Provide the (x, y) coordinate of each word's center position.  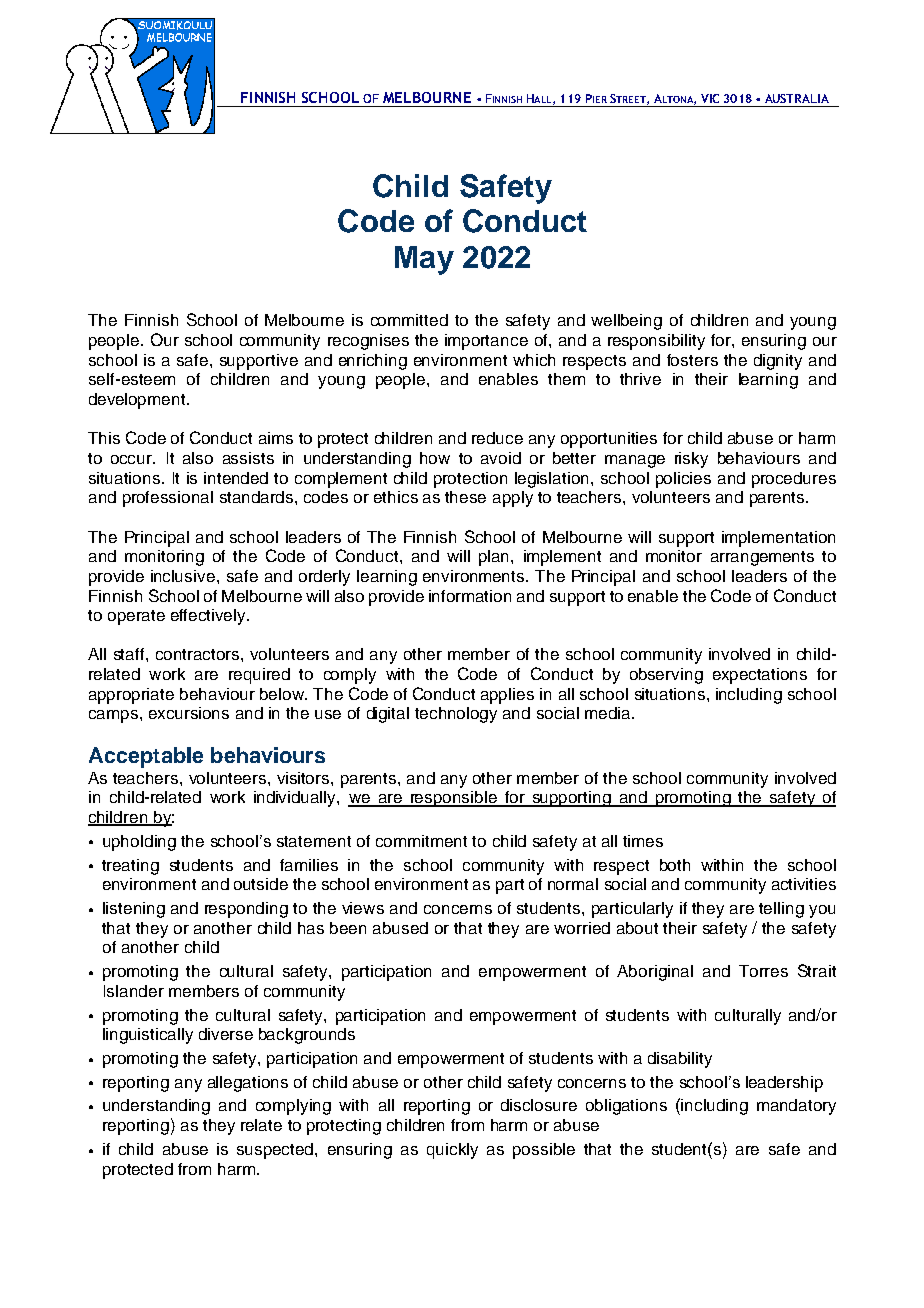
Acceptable (146, 757)
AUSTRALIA (797, 98)
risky (691, 460)
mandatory (796, 1107)
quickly (452, 1151)
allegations (248, 1084)
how (435, 458)
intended (236, 478)
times (643, 841)
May (424, 260)
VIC (710, 98)
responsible (454, 799)
